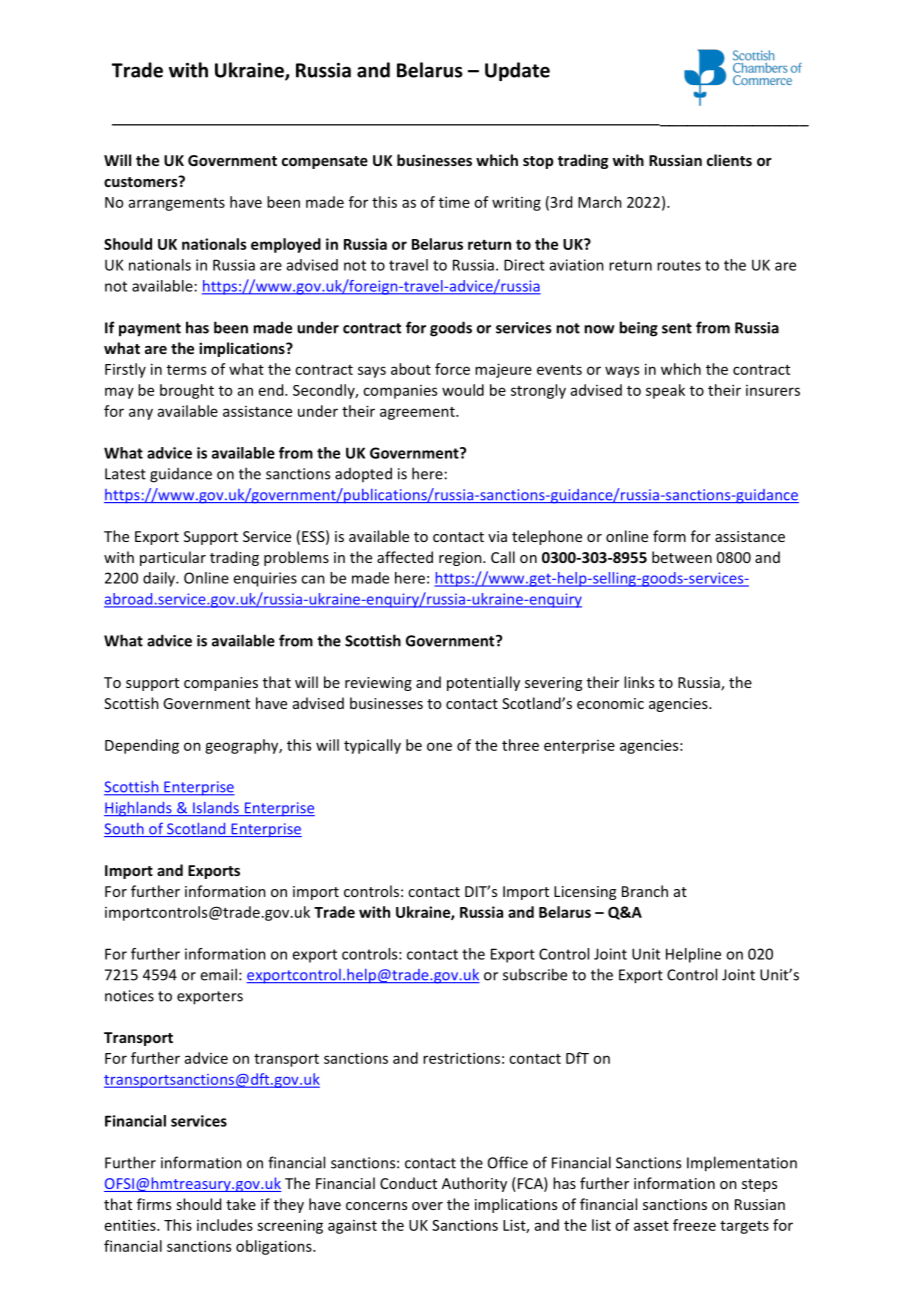 The height and width of the screenshot is (1309, 924). Describe the element at coordinates (483, 683) in the screenshot. I see `potentially` at that location.
